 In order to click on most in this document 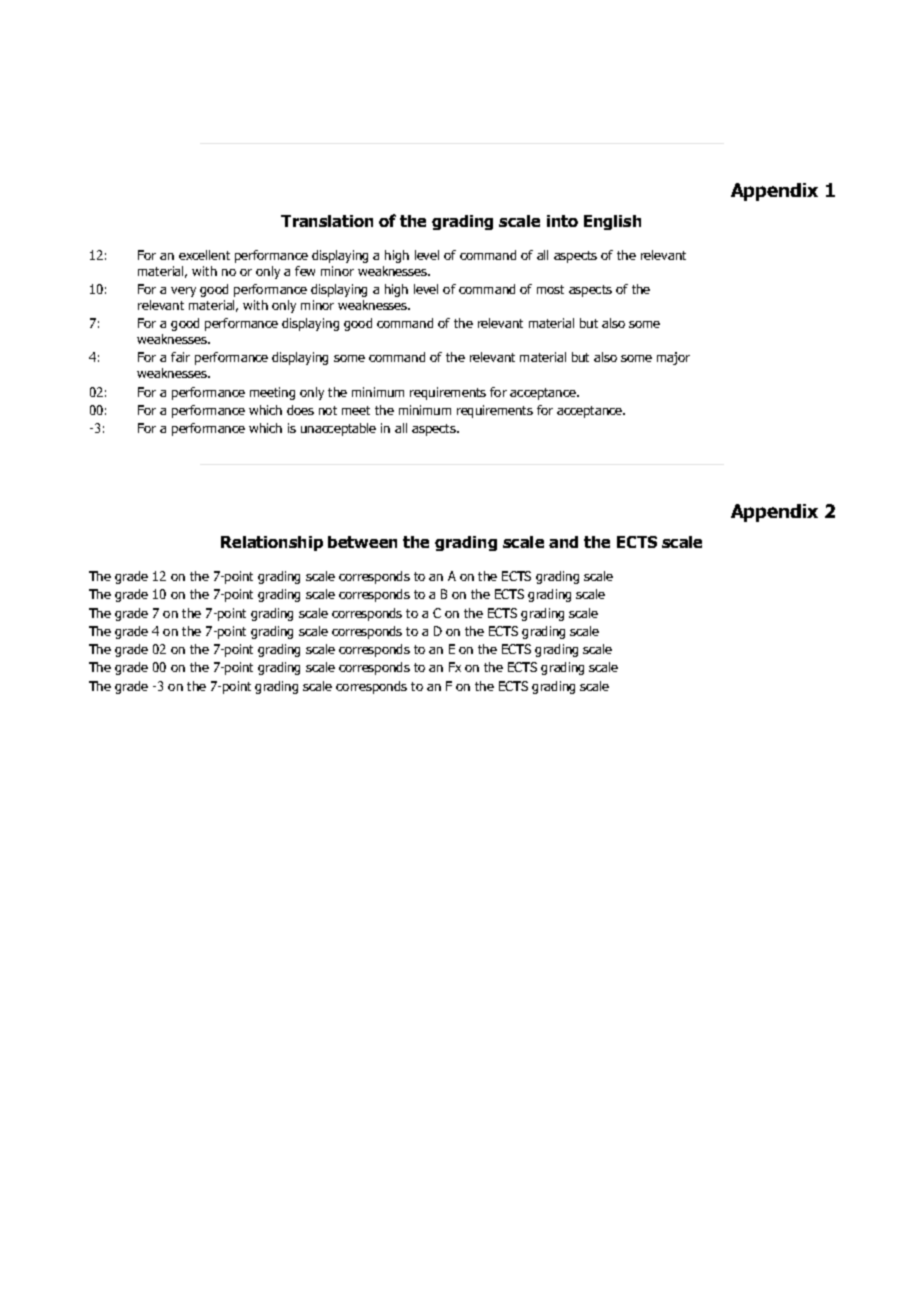, I will do `click(550, 289)`.
